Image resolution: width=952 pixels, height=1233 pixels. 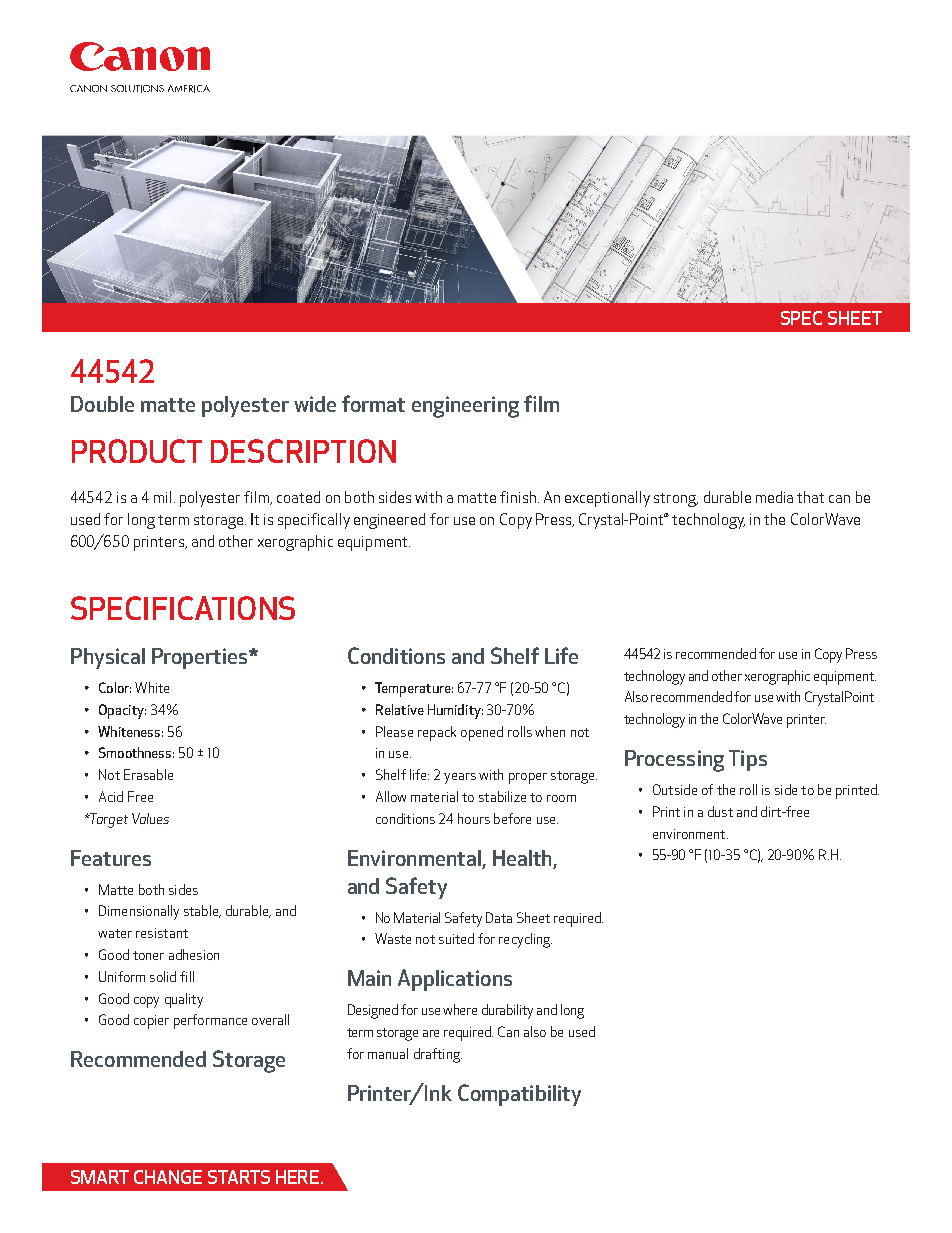 What do you see at coordinates (148, 774) in the screenshot?
I see `Erasable` at bounding box center [148, 774].
